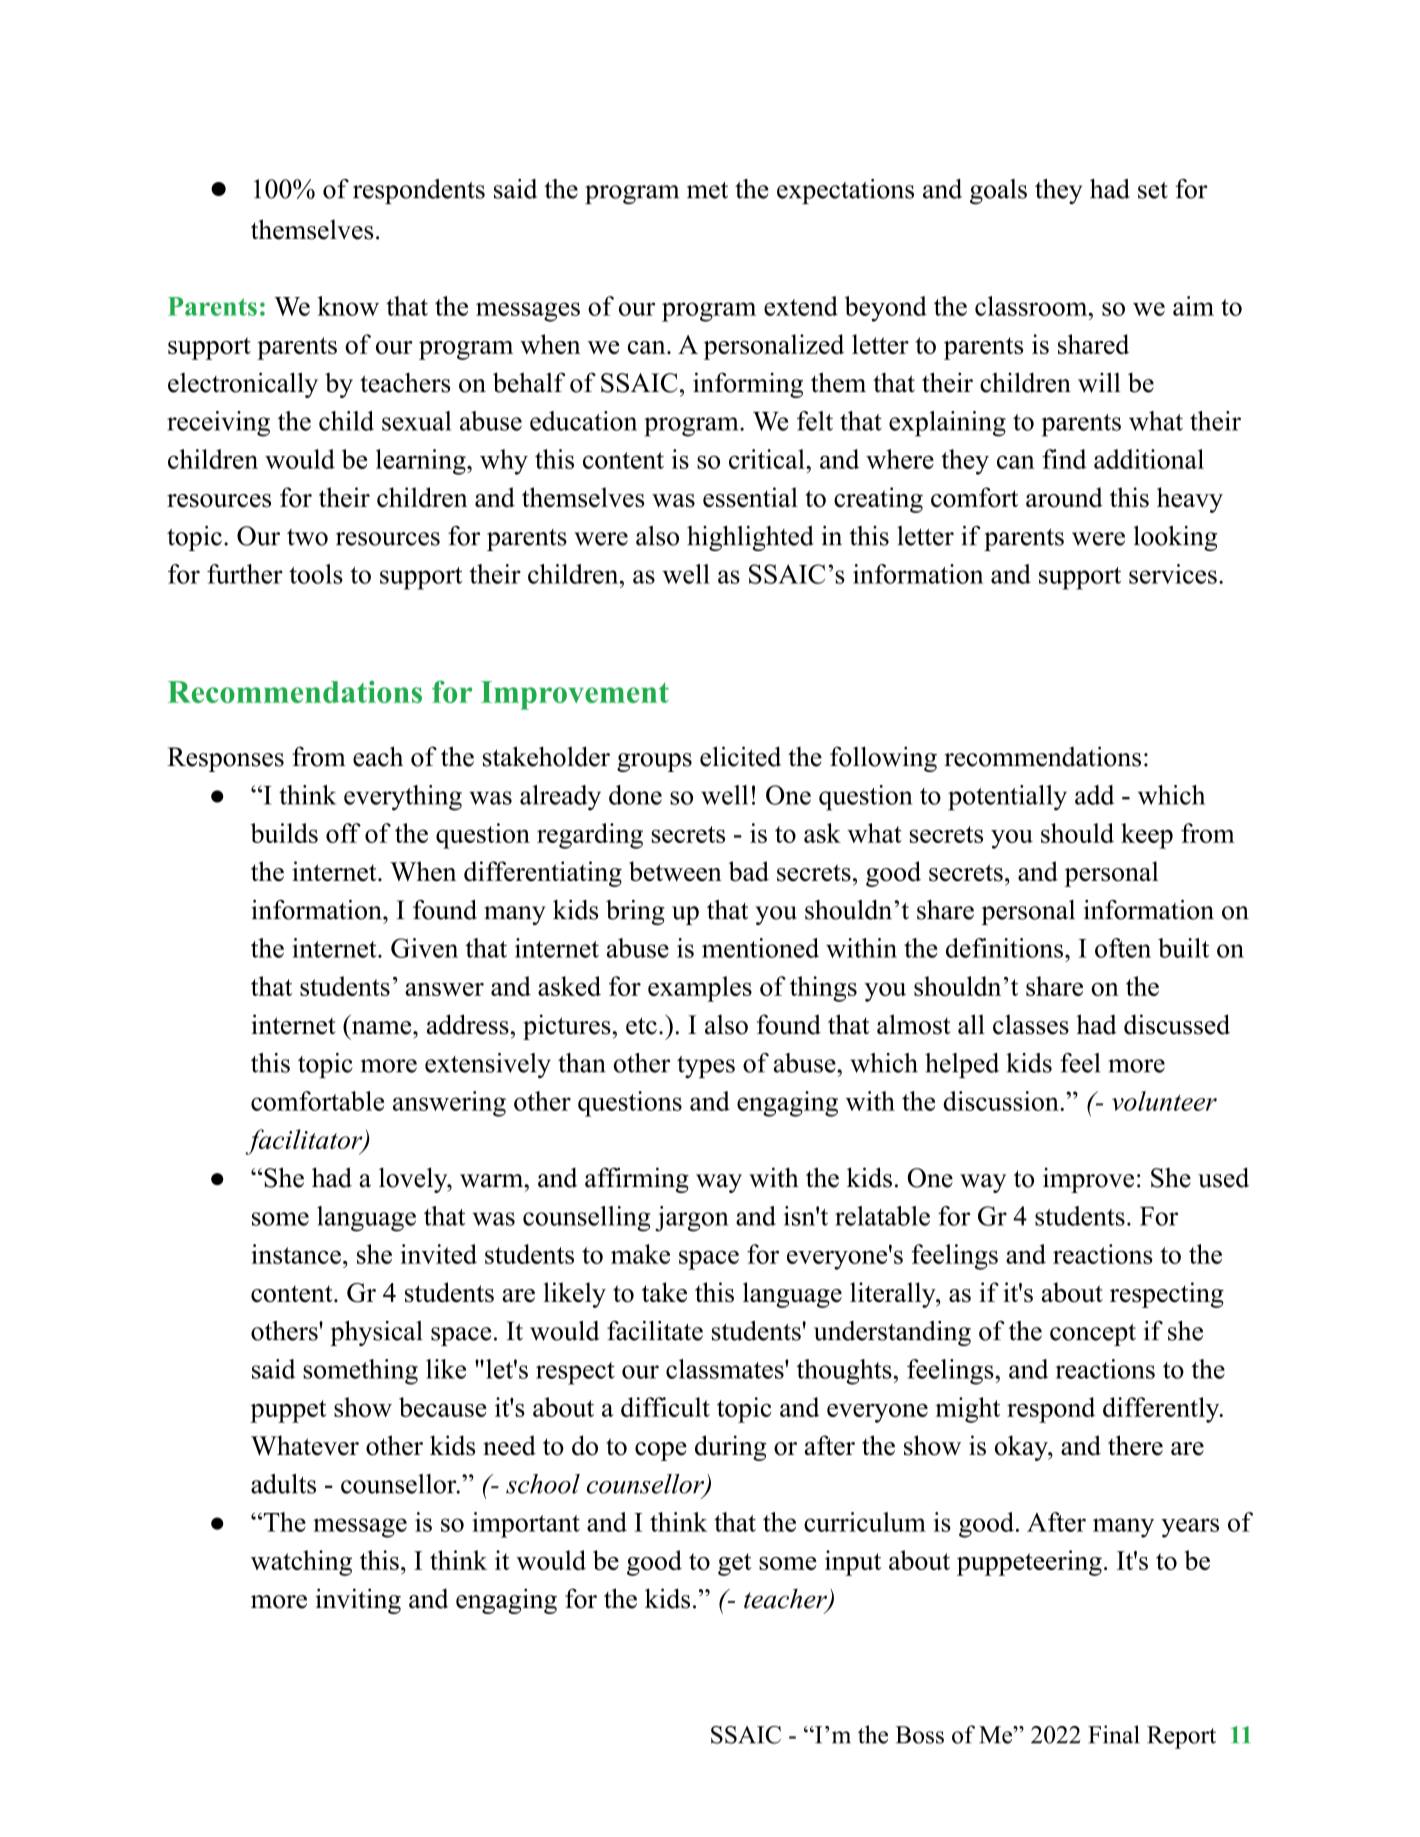 This image has height=1837, width=1420. What do you see at coordinates (348, 306) in the image?
I see `know` at bounding box center [348, 306].
